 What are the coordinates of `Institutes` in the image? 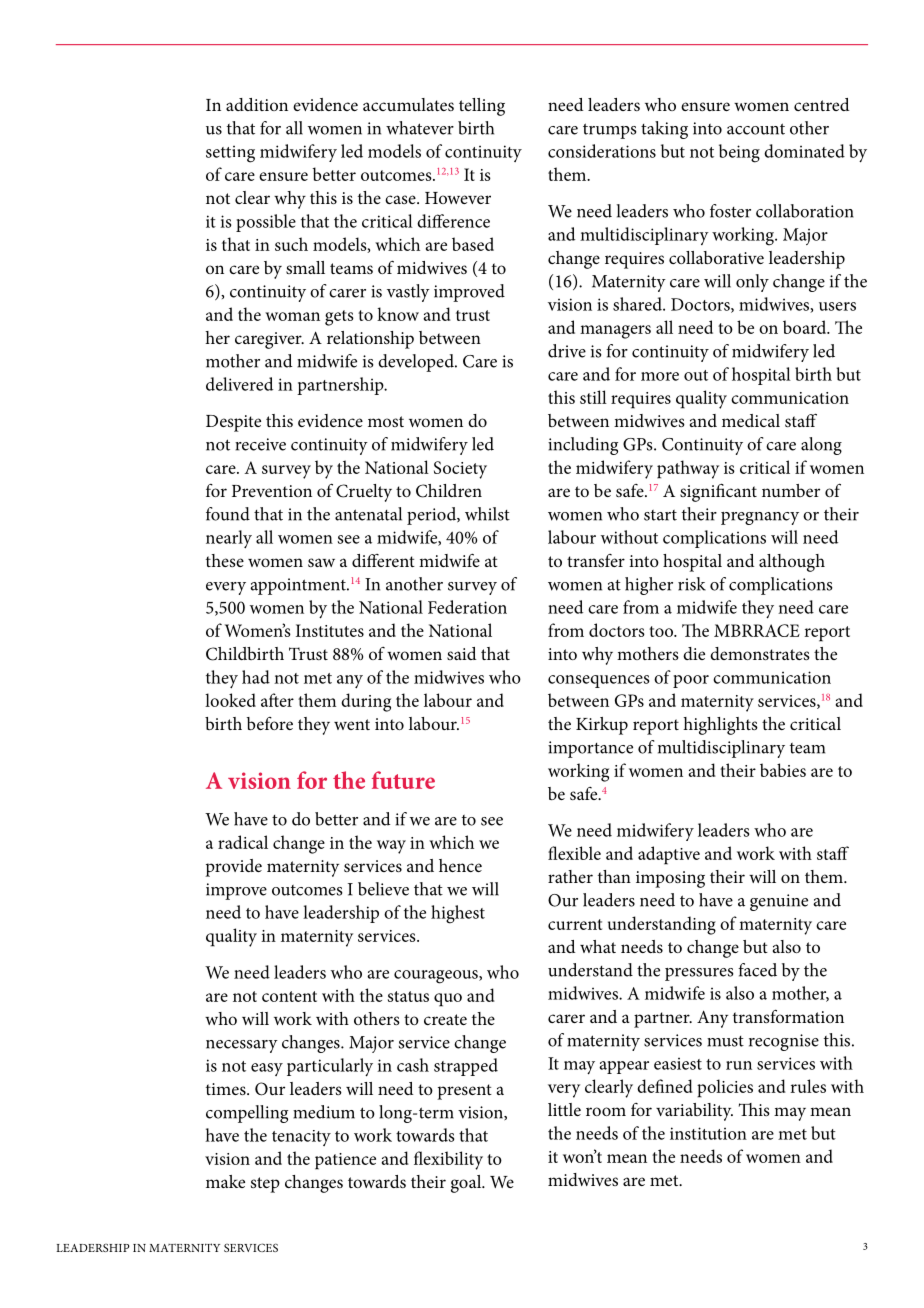 It's located at (330, 630).
